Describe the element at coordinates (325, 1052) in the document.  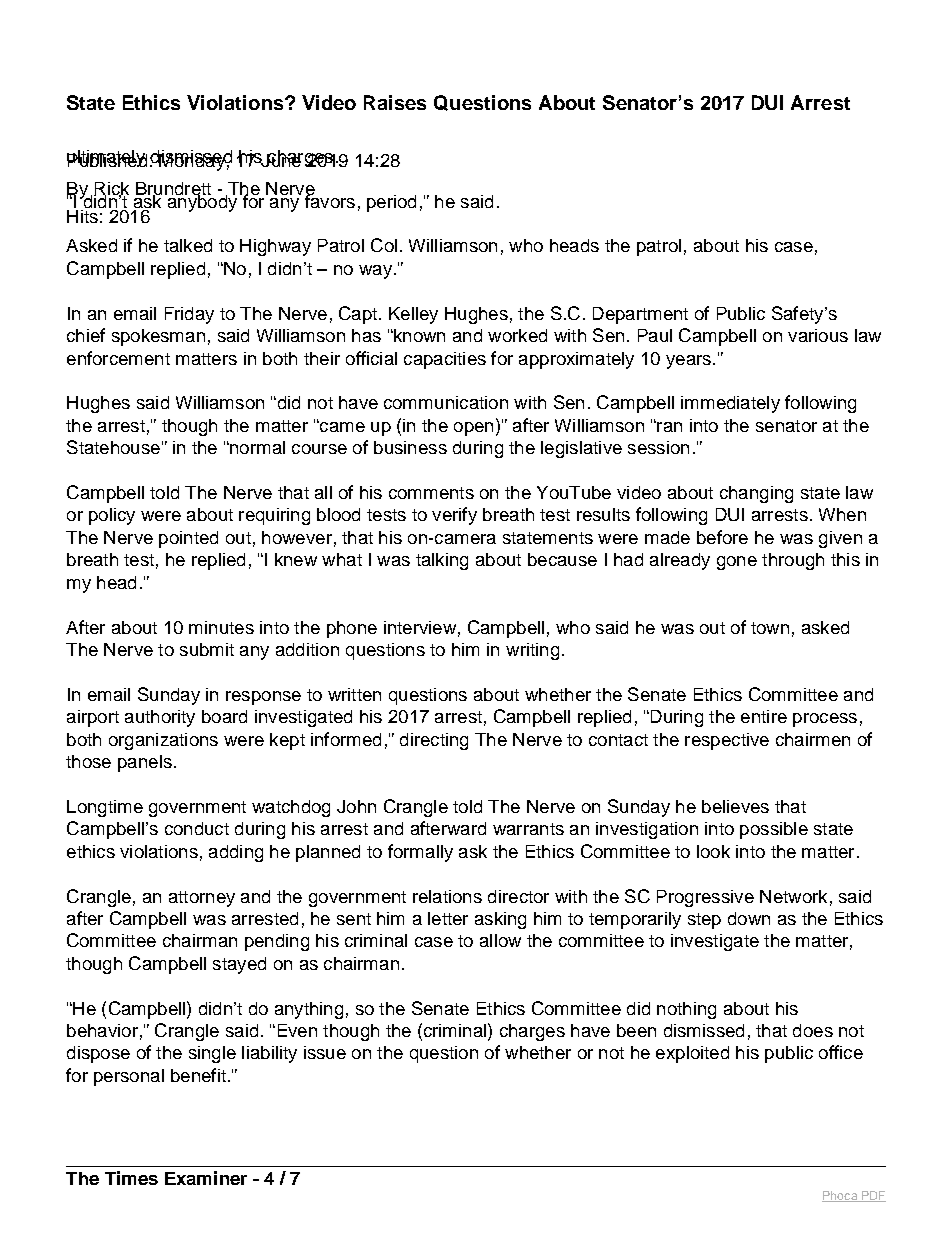
I see `issue` at that location.
